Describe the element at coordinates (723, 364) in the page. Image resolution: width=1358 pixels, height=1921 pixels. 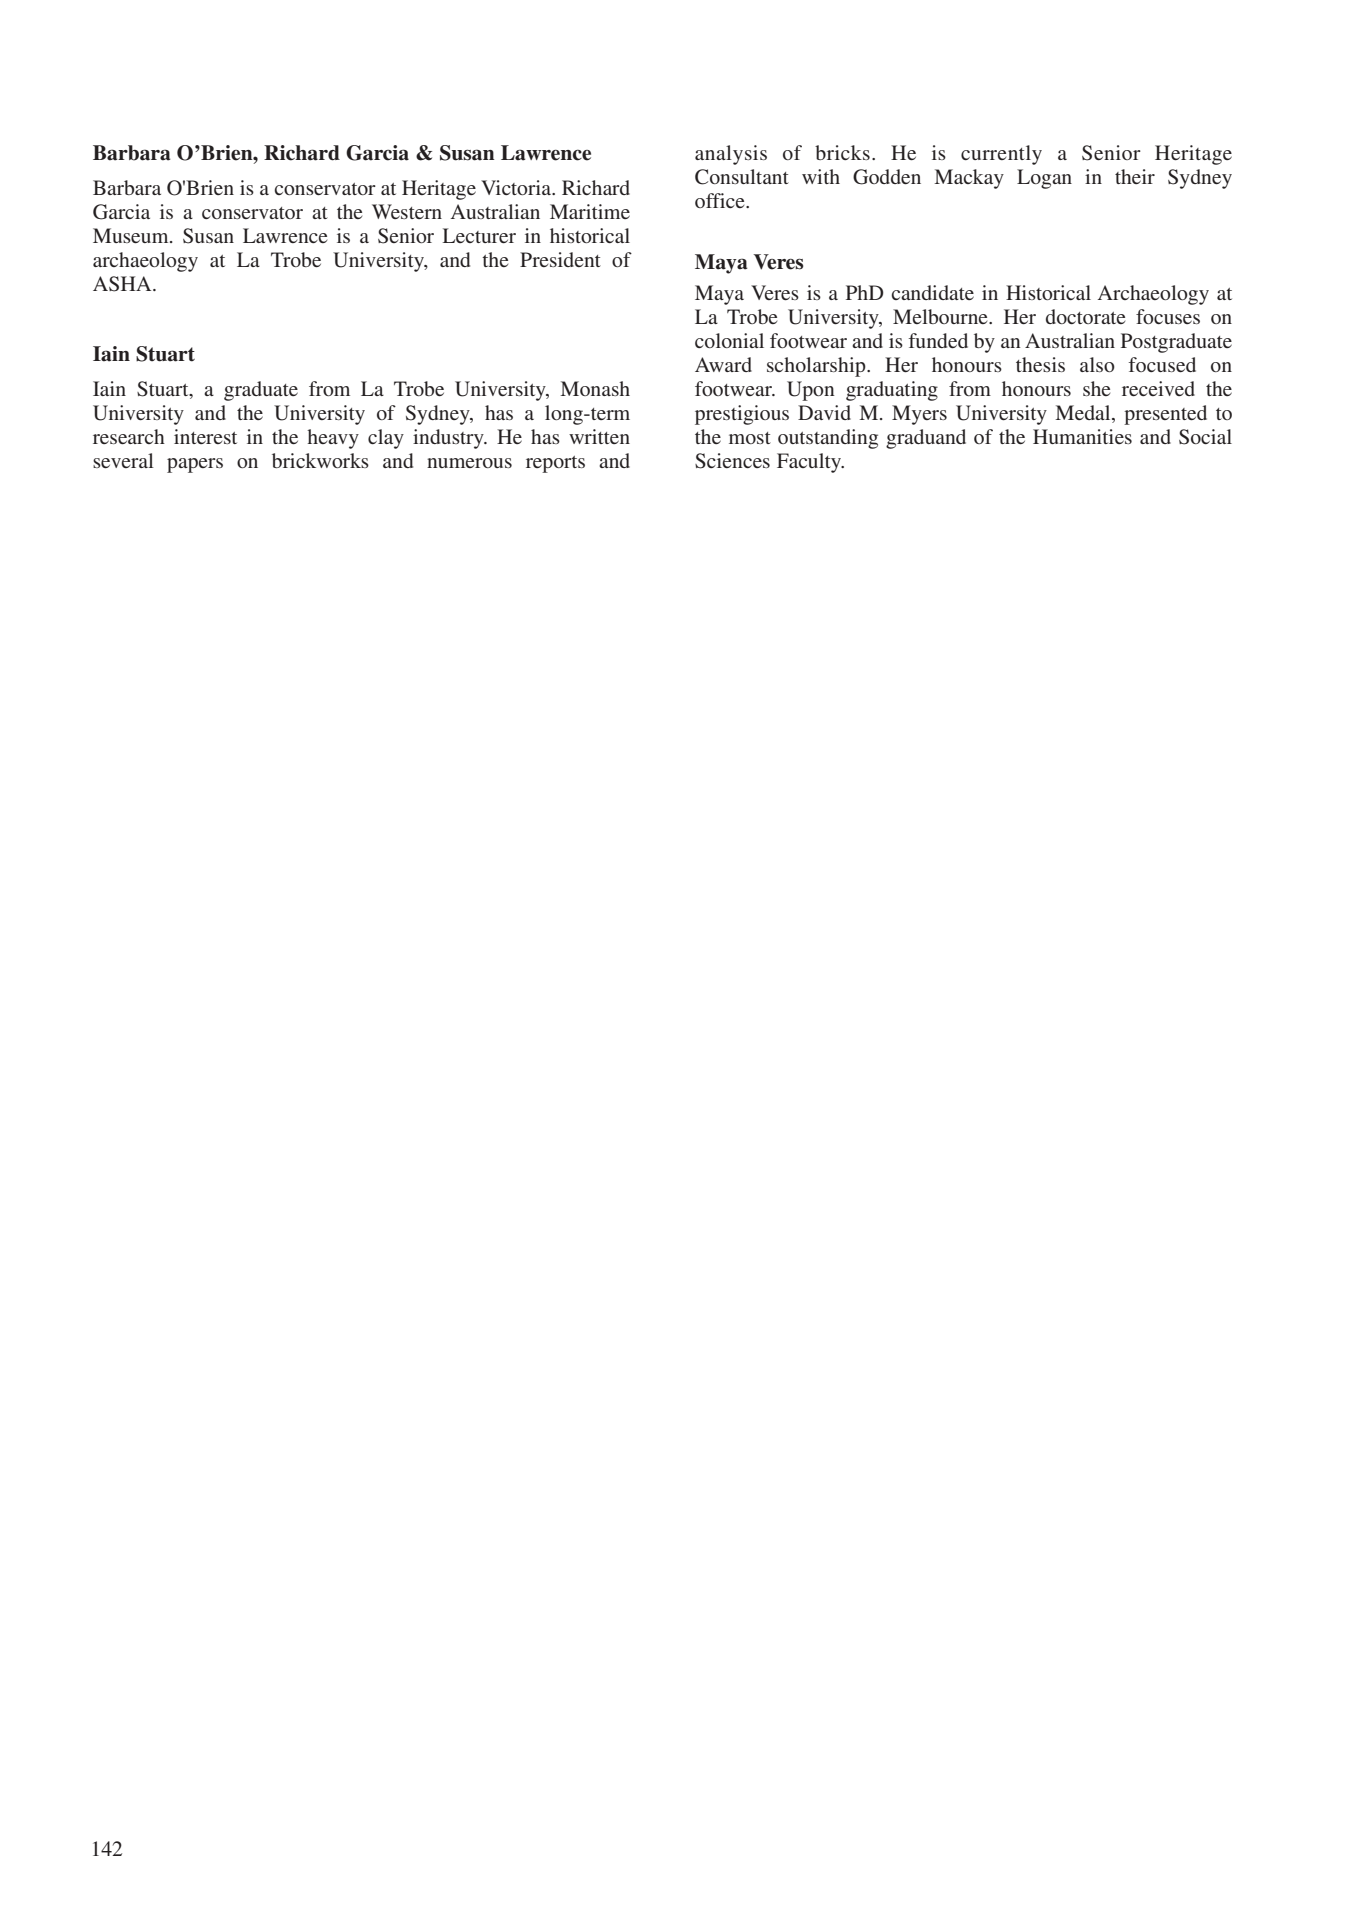
I see `Award` at that location.
